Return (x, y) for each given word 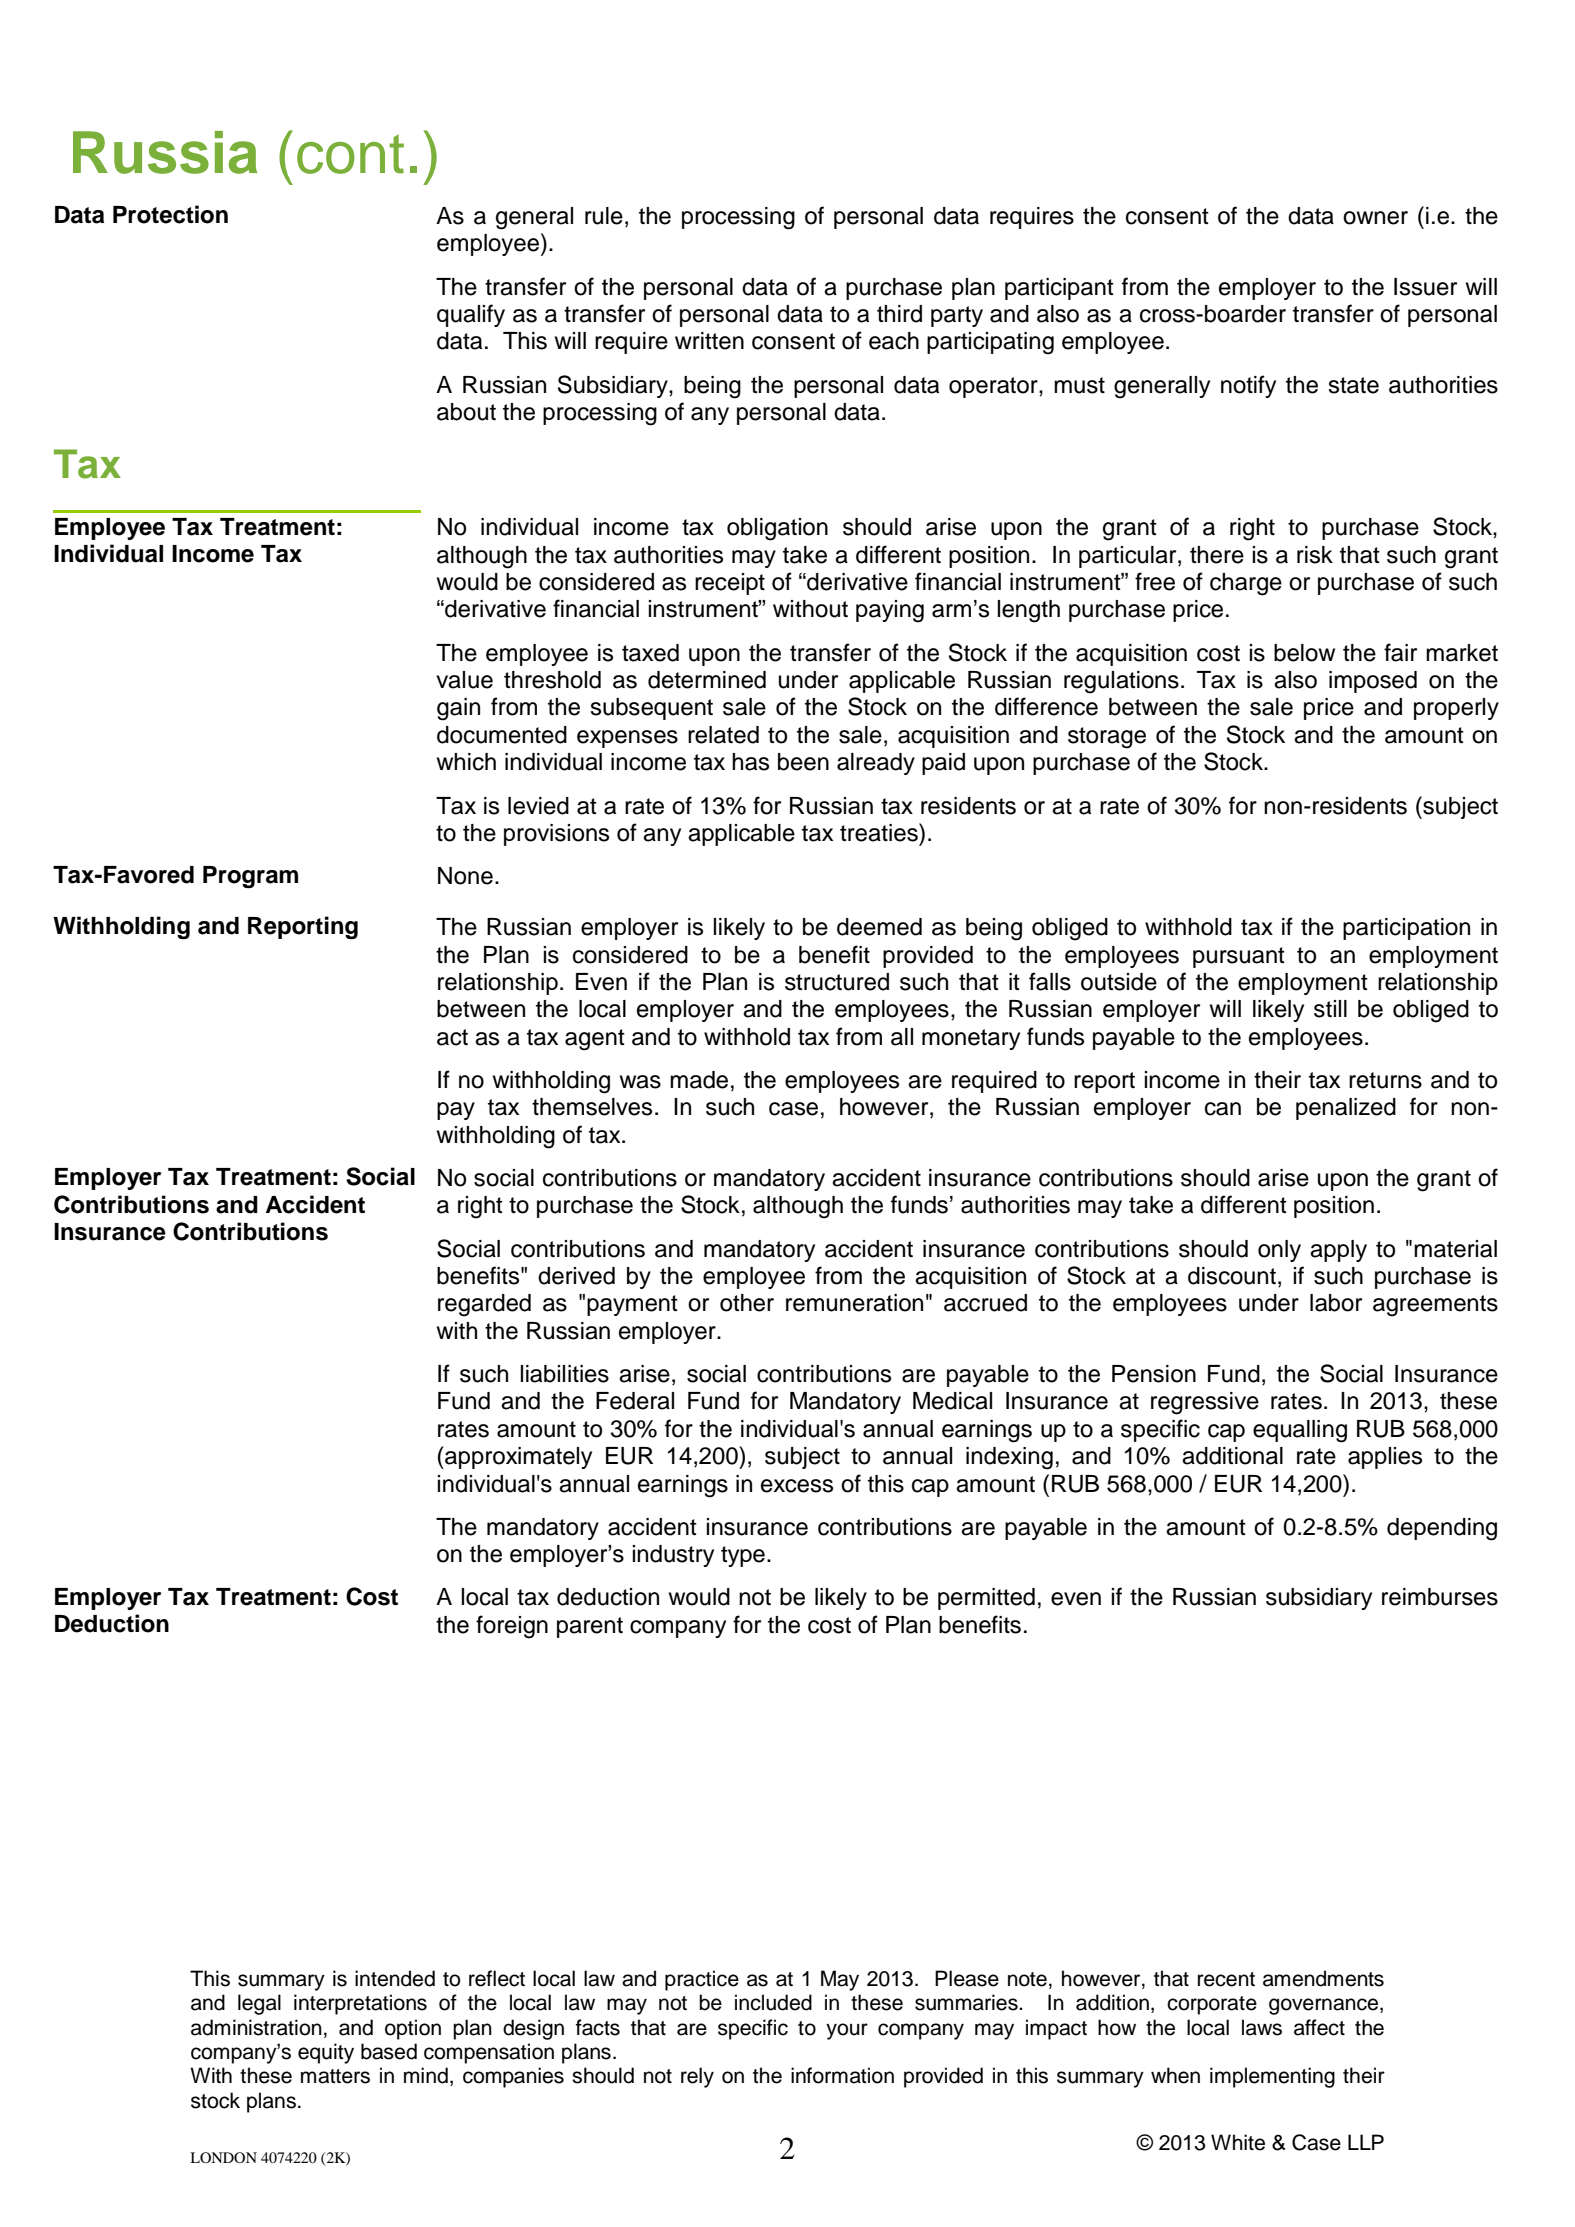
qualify (471, 315)
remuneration (854, 1303)
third (899, 314)
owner (1375, 218)
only (1279, 1251)
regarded (484, 1305)
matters (335, 2076)
